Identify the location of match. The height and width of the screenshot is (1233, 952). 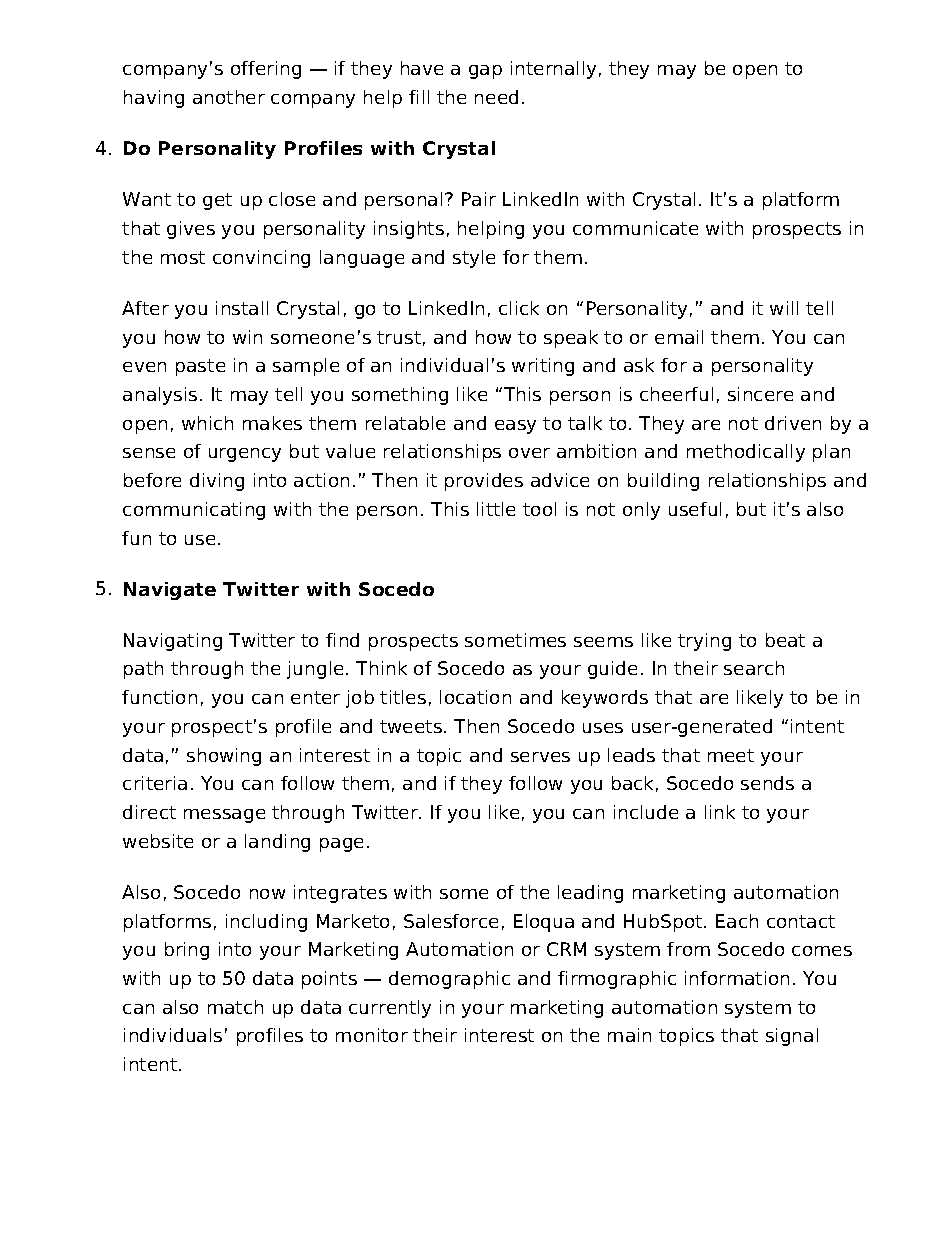
(235, 1007).
